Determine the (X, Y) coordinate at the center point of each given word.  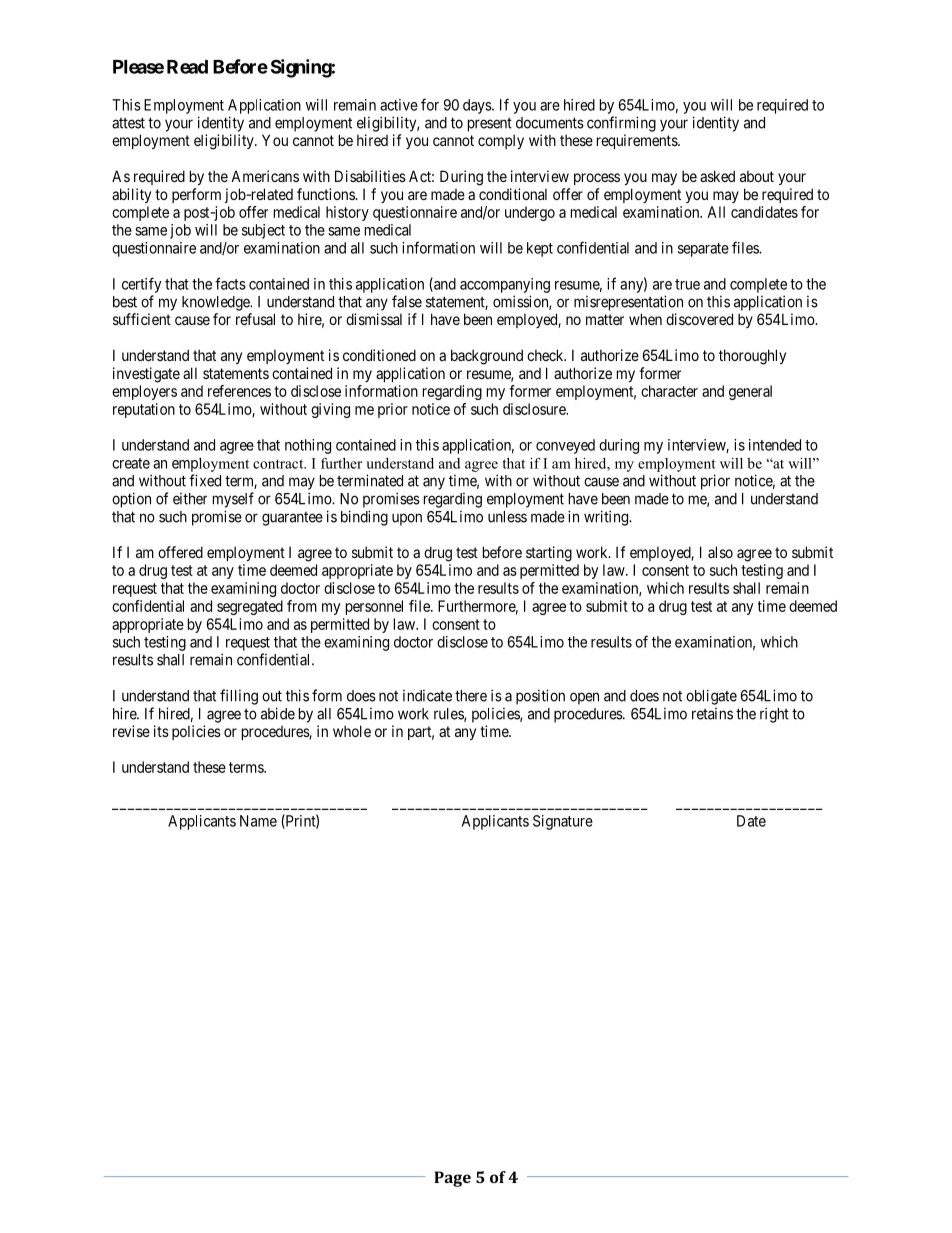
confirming (621, 124)
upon (407, 519)
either (190, 499)
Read (187, 67)
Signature (563, 822)
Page (452, 1179)
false (407, 301)
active (399, 105)
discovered (699, 319)
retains (712, 714)
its (161, 731)
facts (230, 283)
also (720, 552)
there (471, 696)
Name (258, 821)
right (774, 715)
